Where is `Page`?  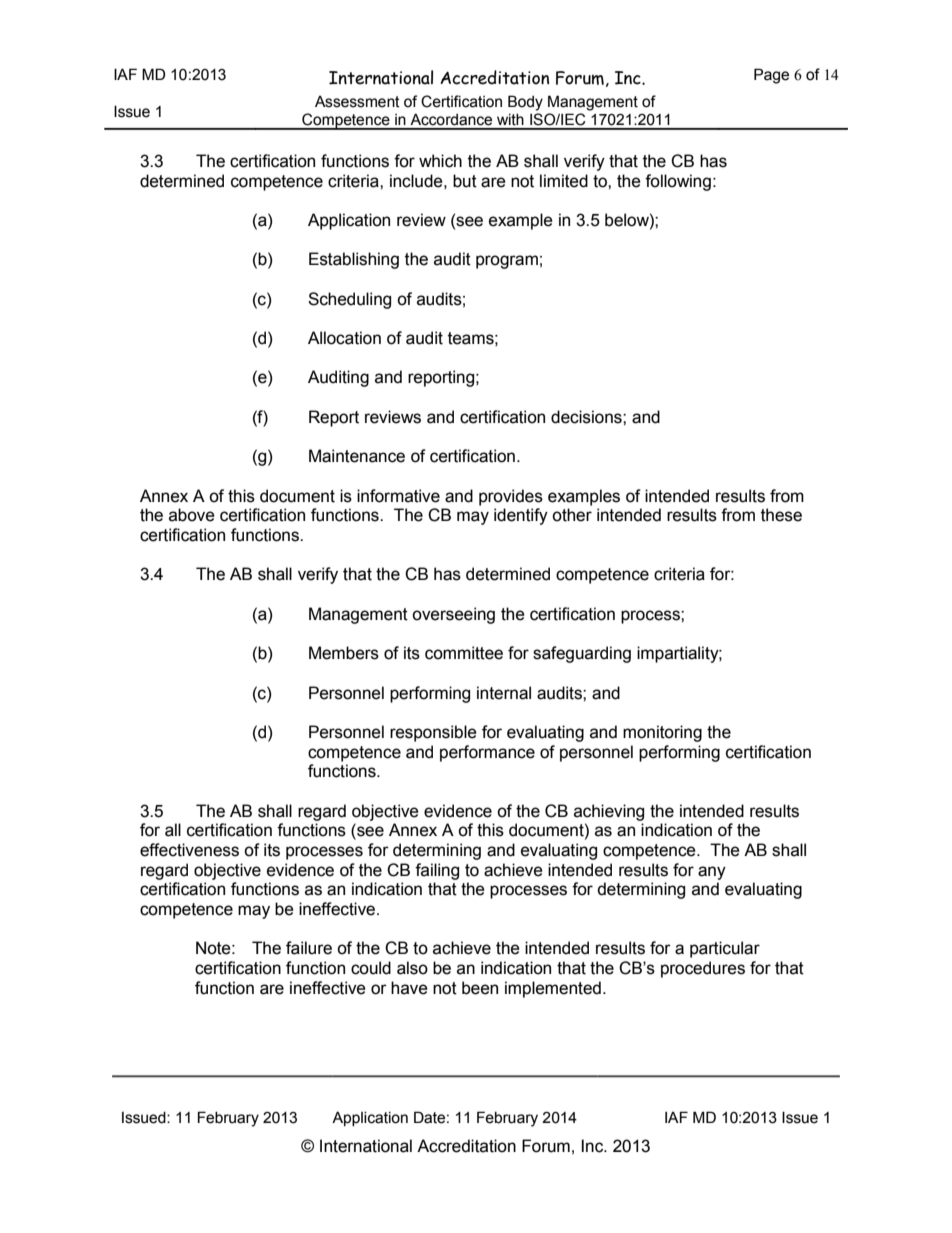 Page is located at coordinates (771, 76).
